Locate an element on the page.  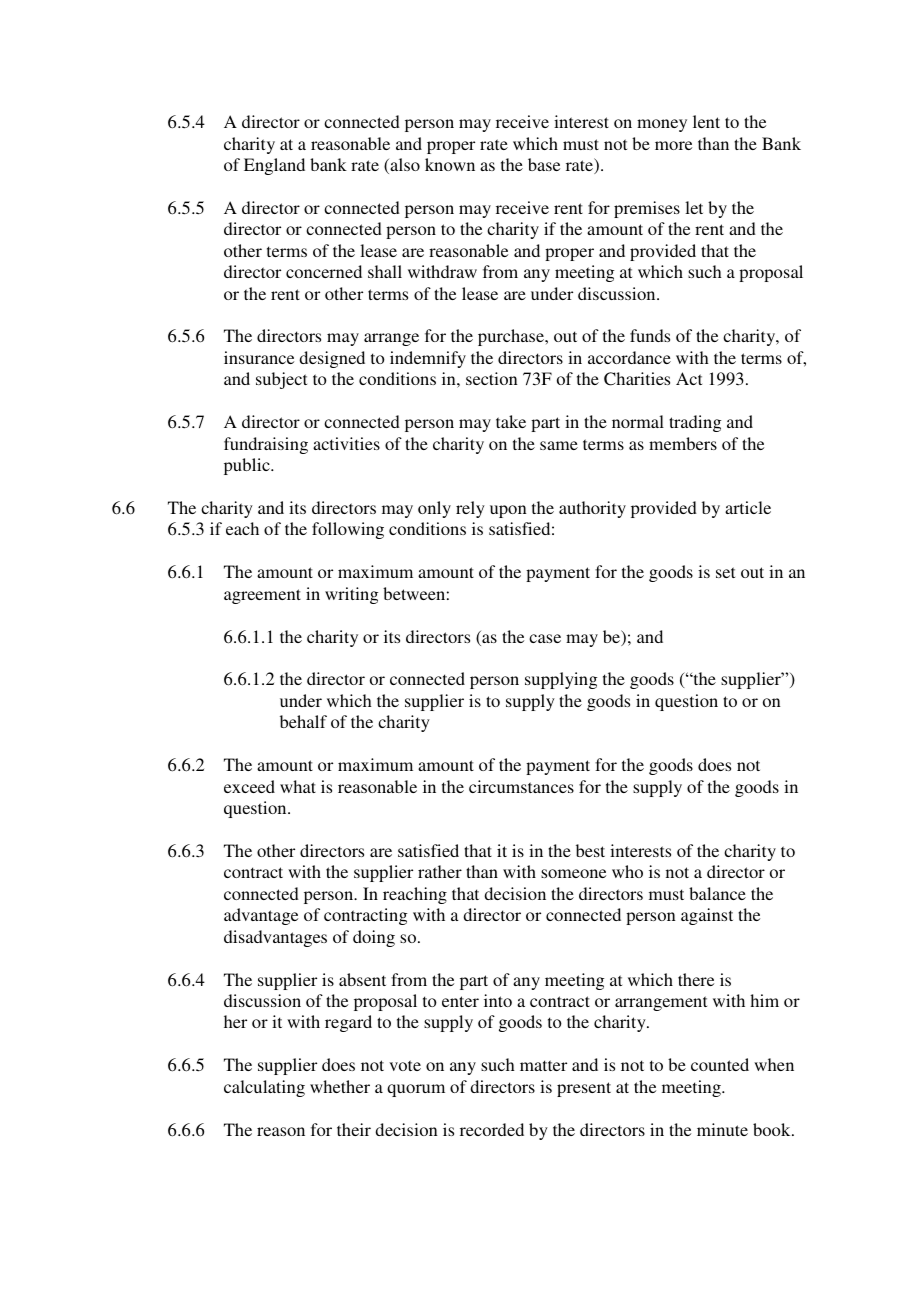
whether is located at coordinates (340, 1086).
